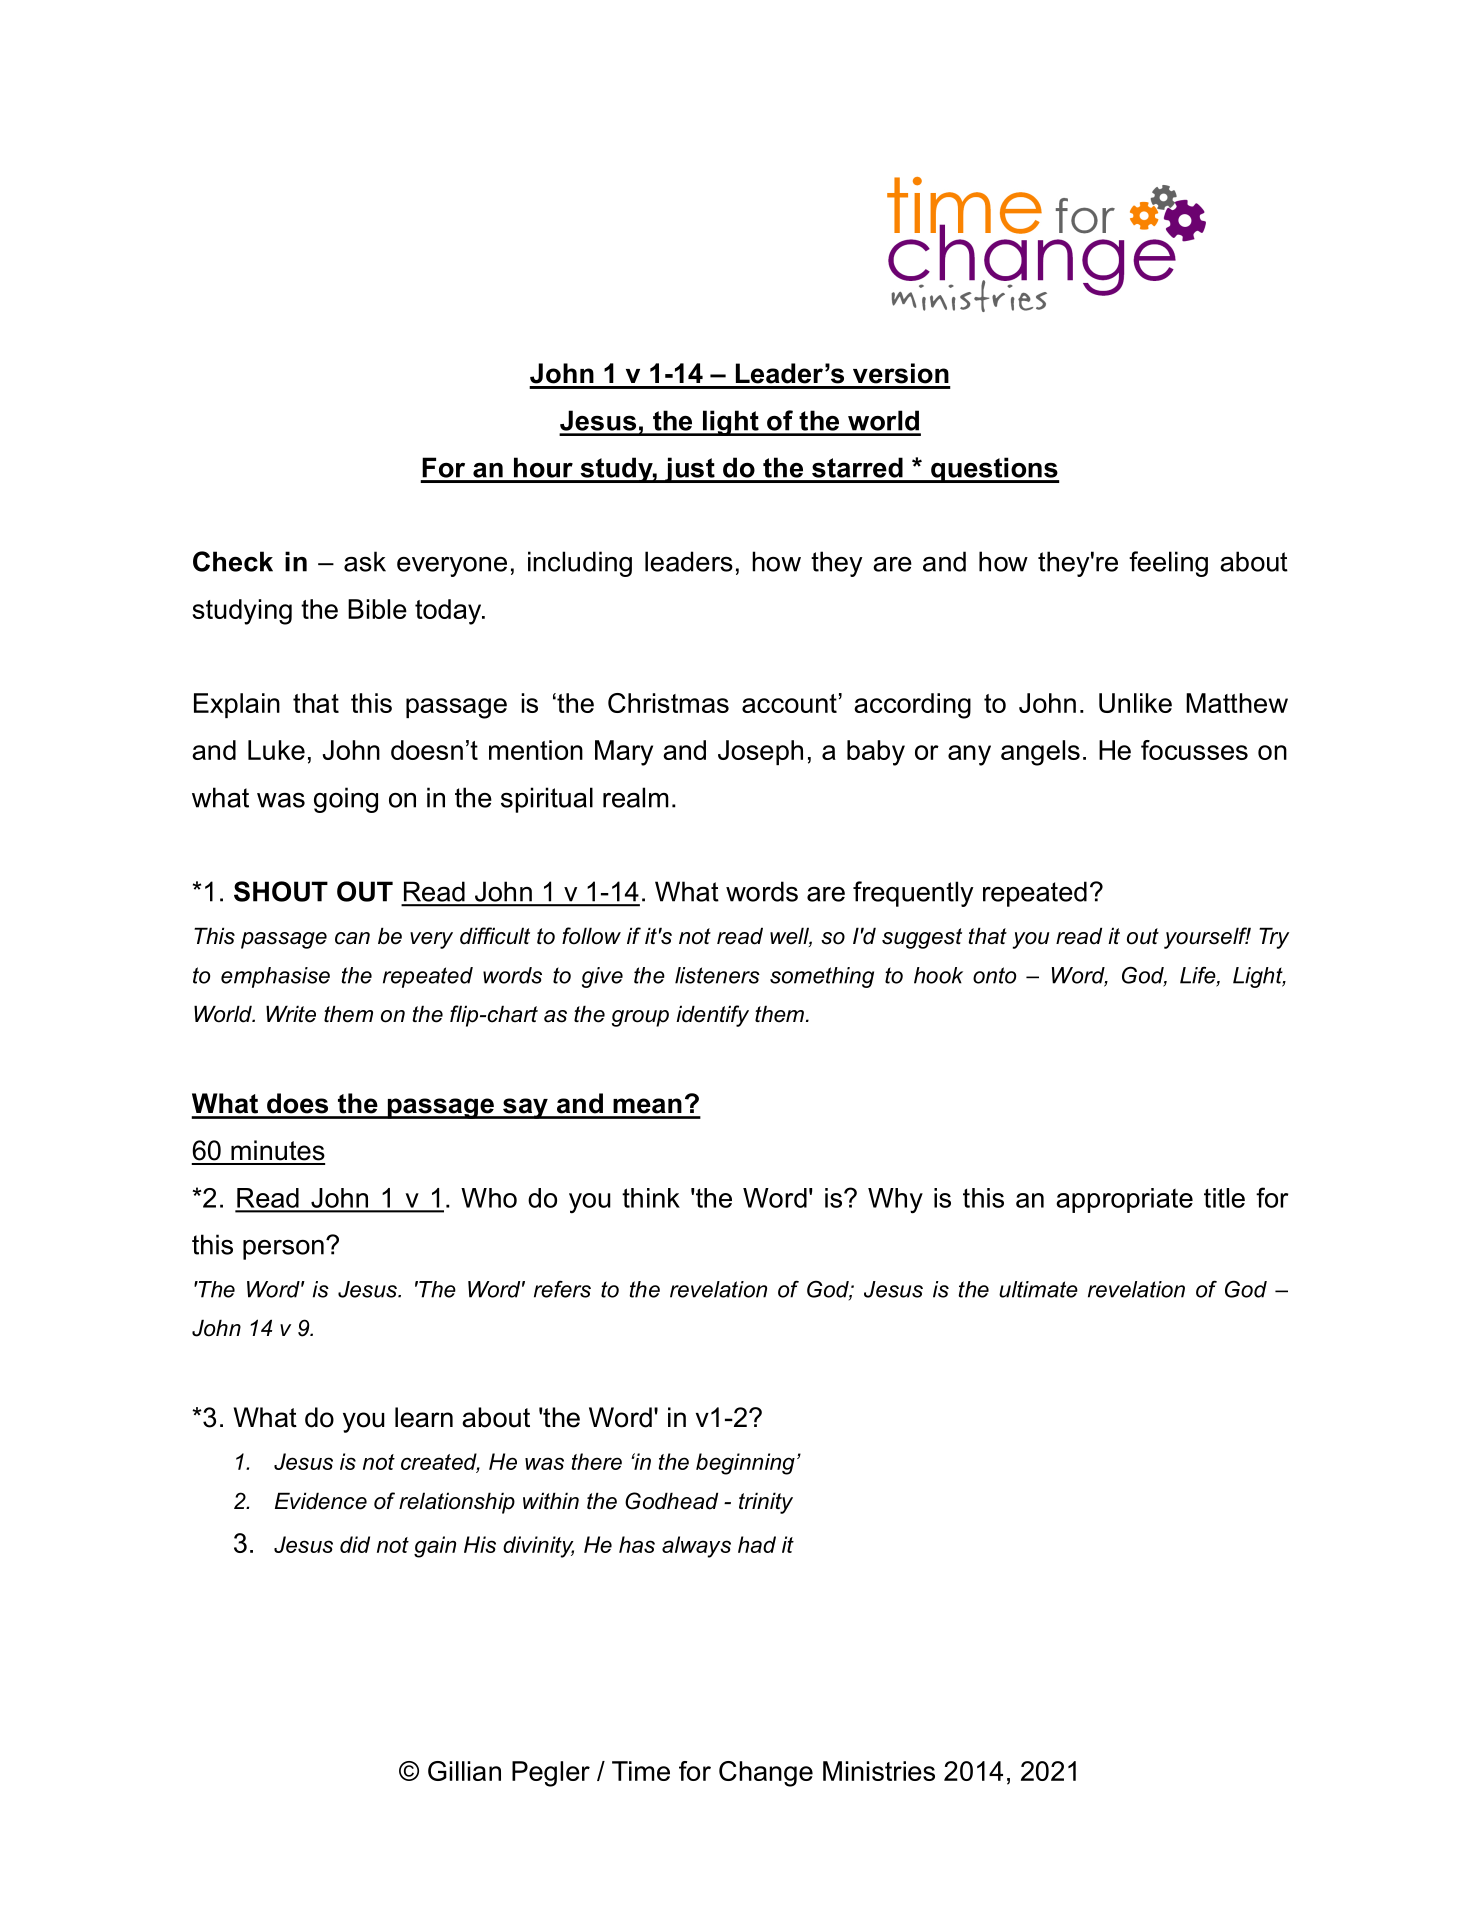 This screenshot has width=1482, height=1917. Describe the element at coordinates (879, 1771) in the screenshot. I see `Ministries` at that location.
